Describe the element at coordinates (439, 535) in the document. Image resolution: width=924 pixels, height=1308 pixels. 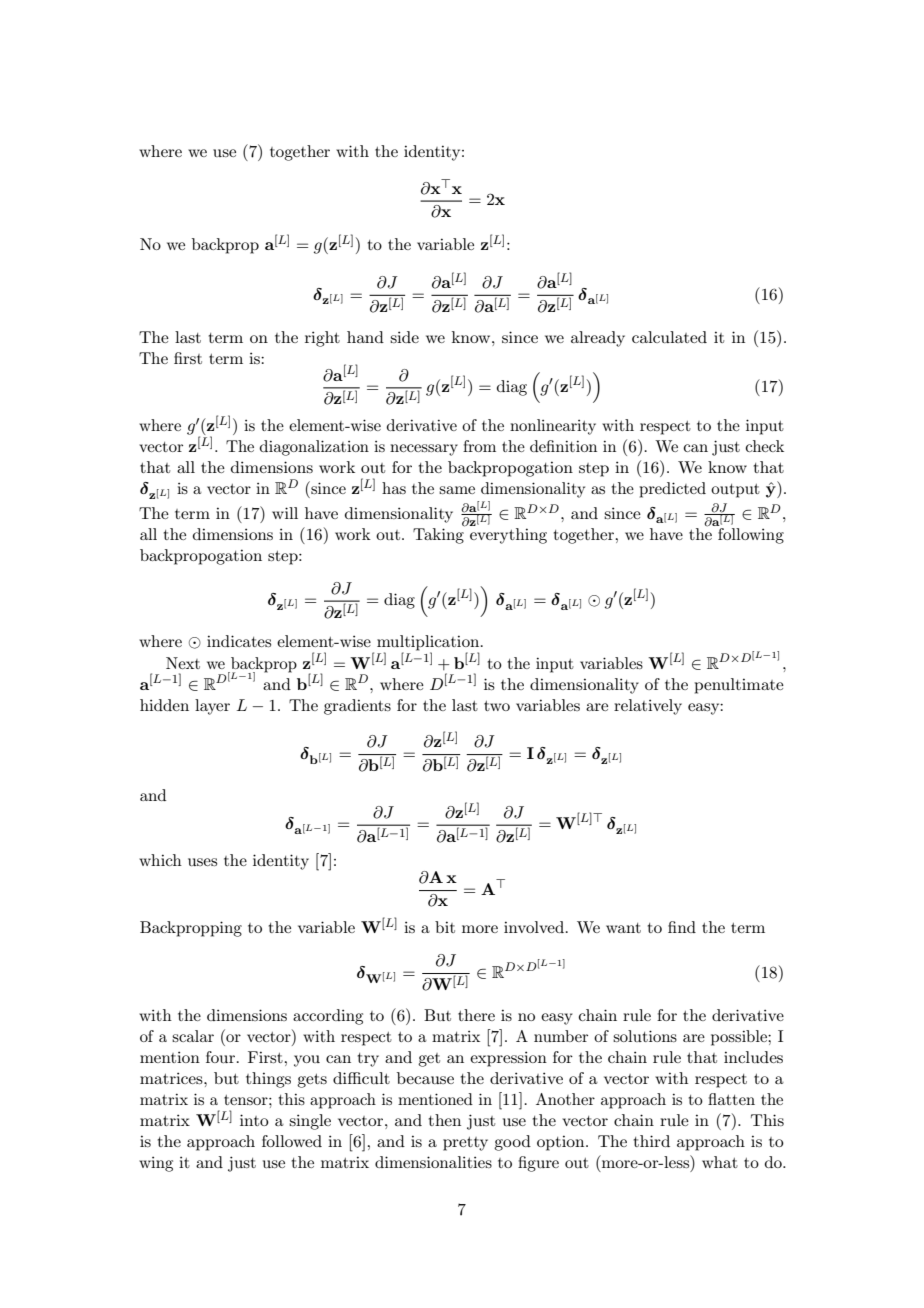
I see `Taking` at that location.
